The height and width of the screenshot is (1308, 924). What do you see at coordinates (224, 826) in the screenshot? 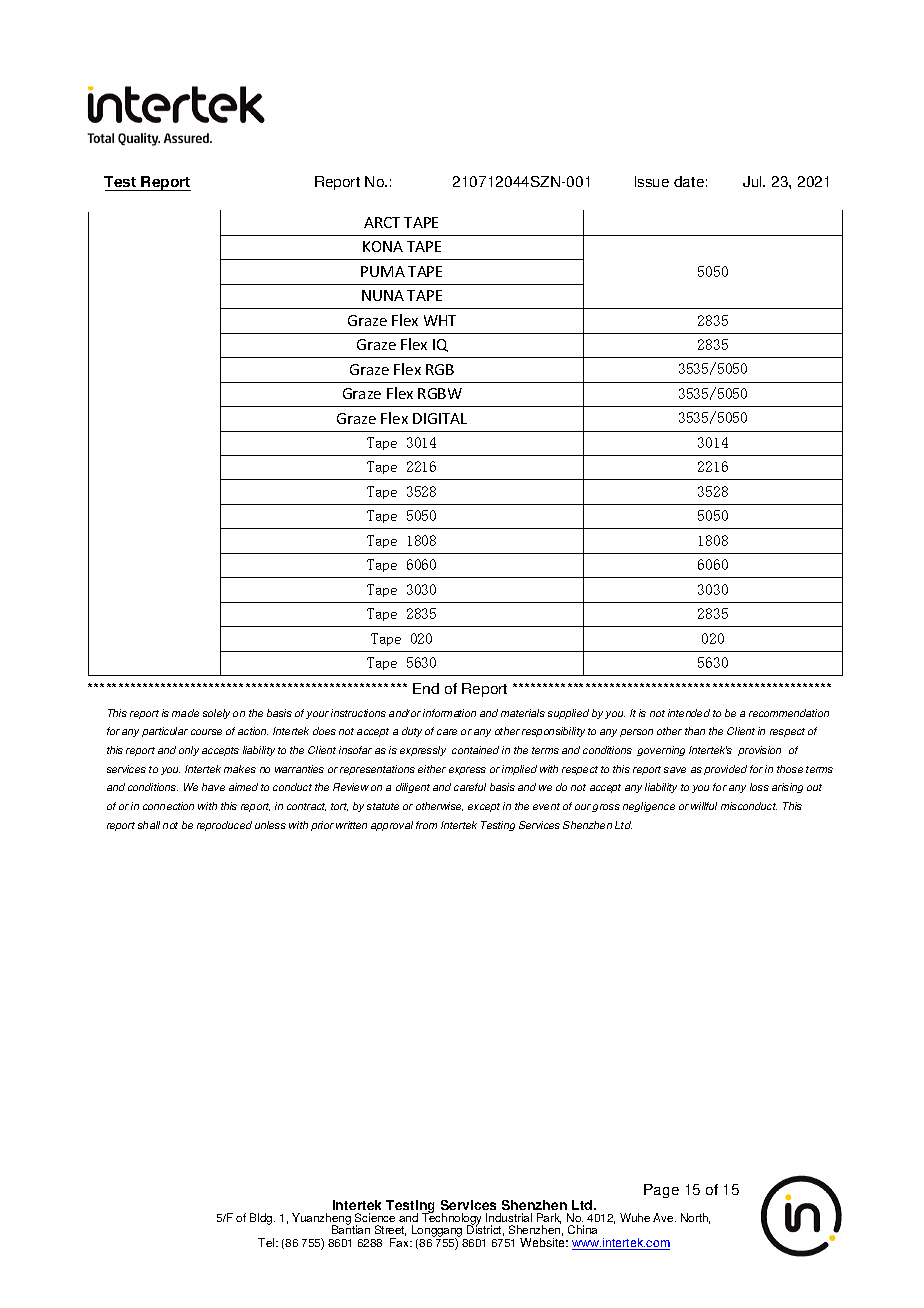
I see `reproduced` at bounding box center [224, 826].
